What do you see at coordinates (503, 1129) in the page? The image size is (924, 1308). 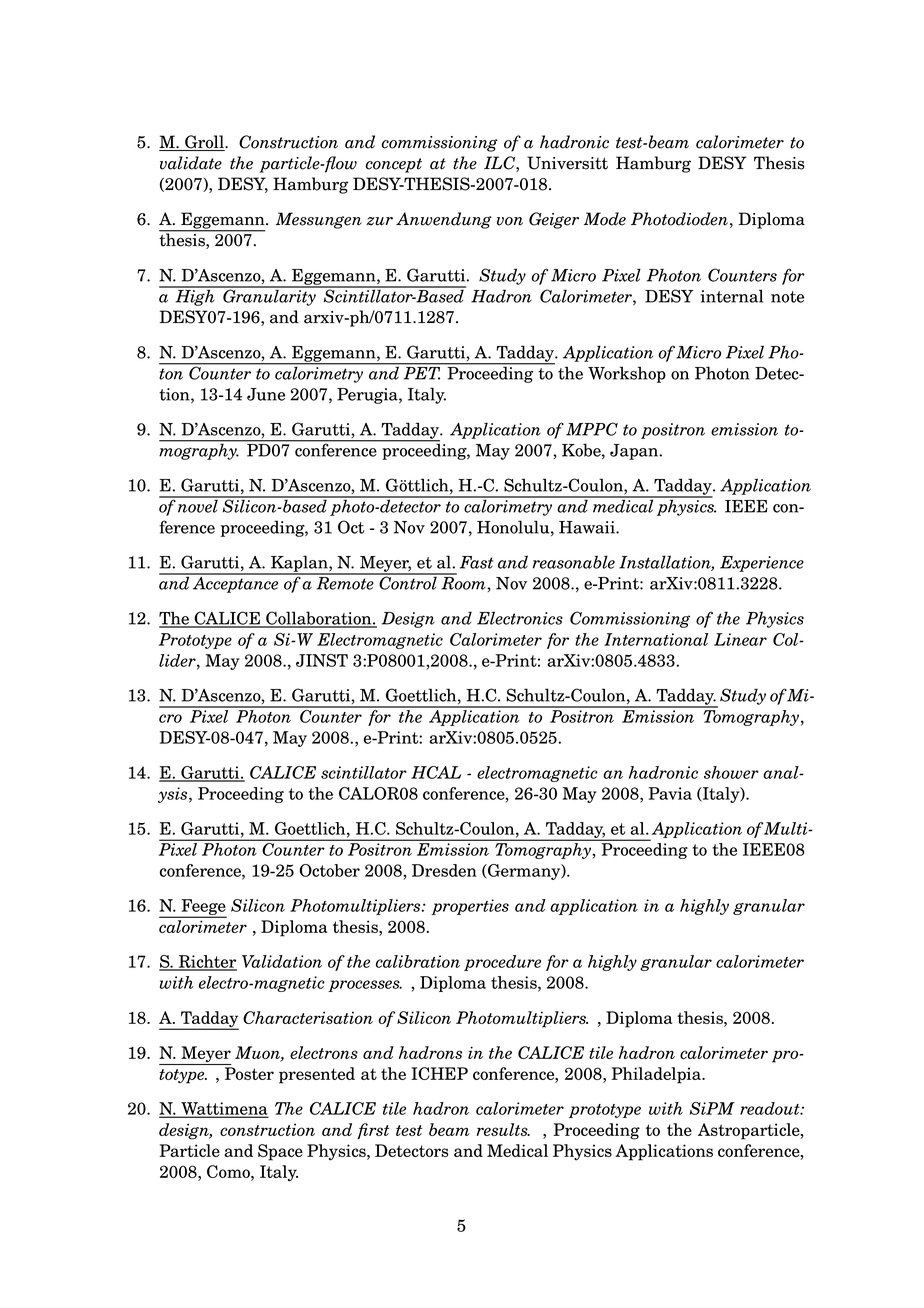 I see `results` at bounding box center [503, 1129].
